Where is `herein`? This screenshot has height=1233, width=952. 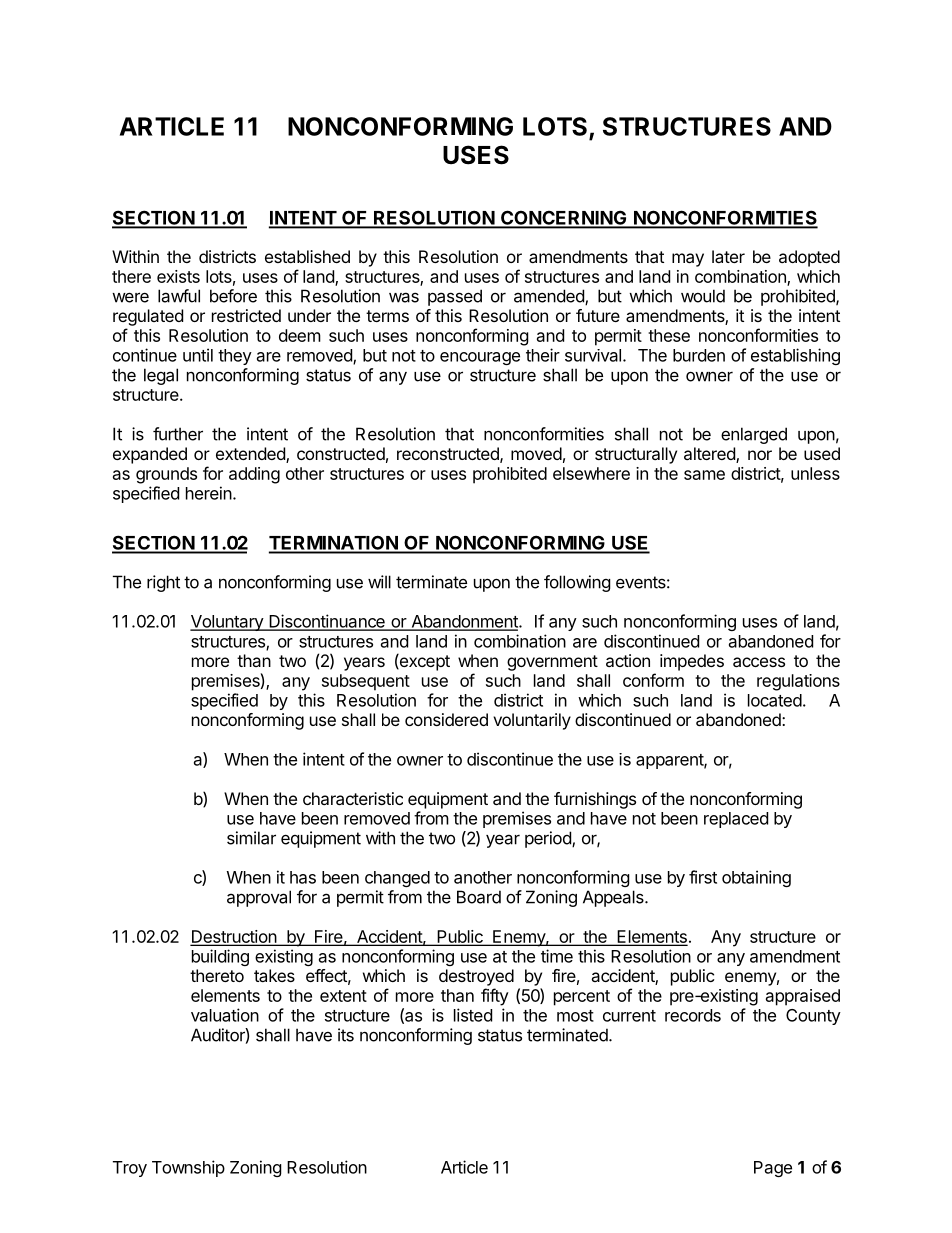 herein is located at coordinates (209, 493).
